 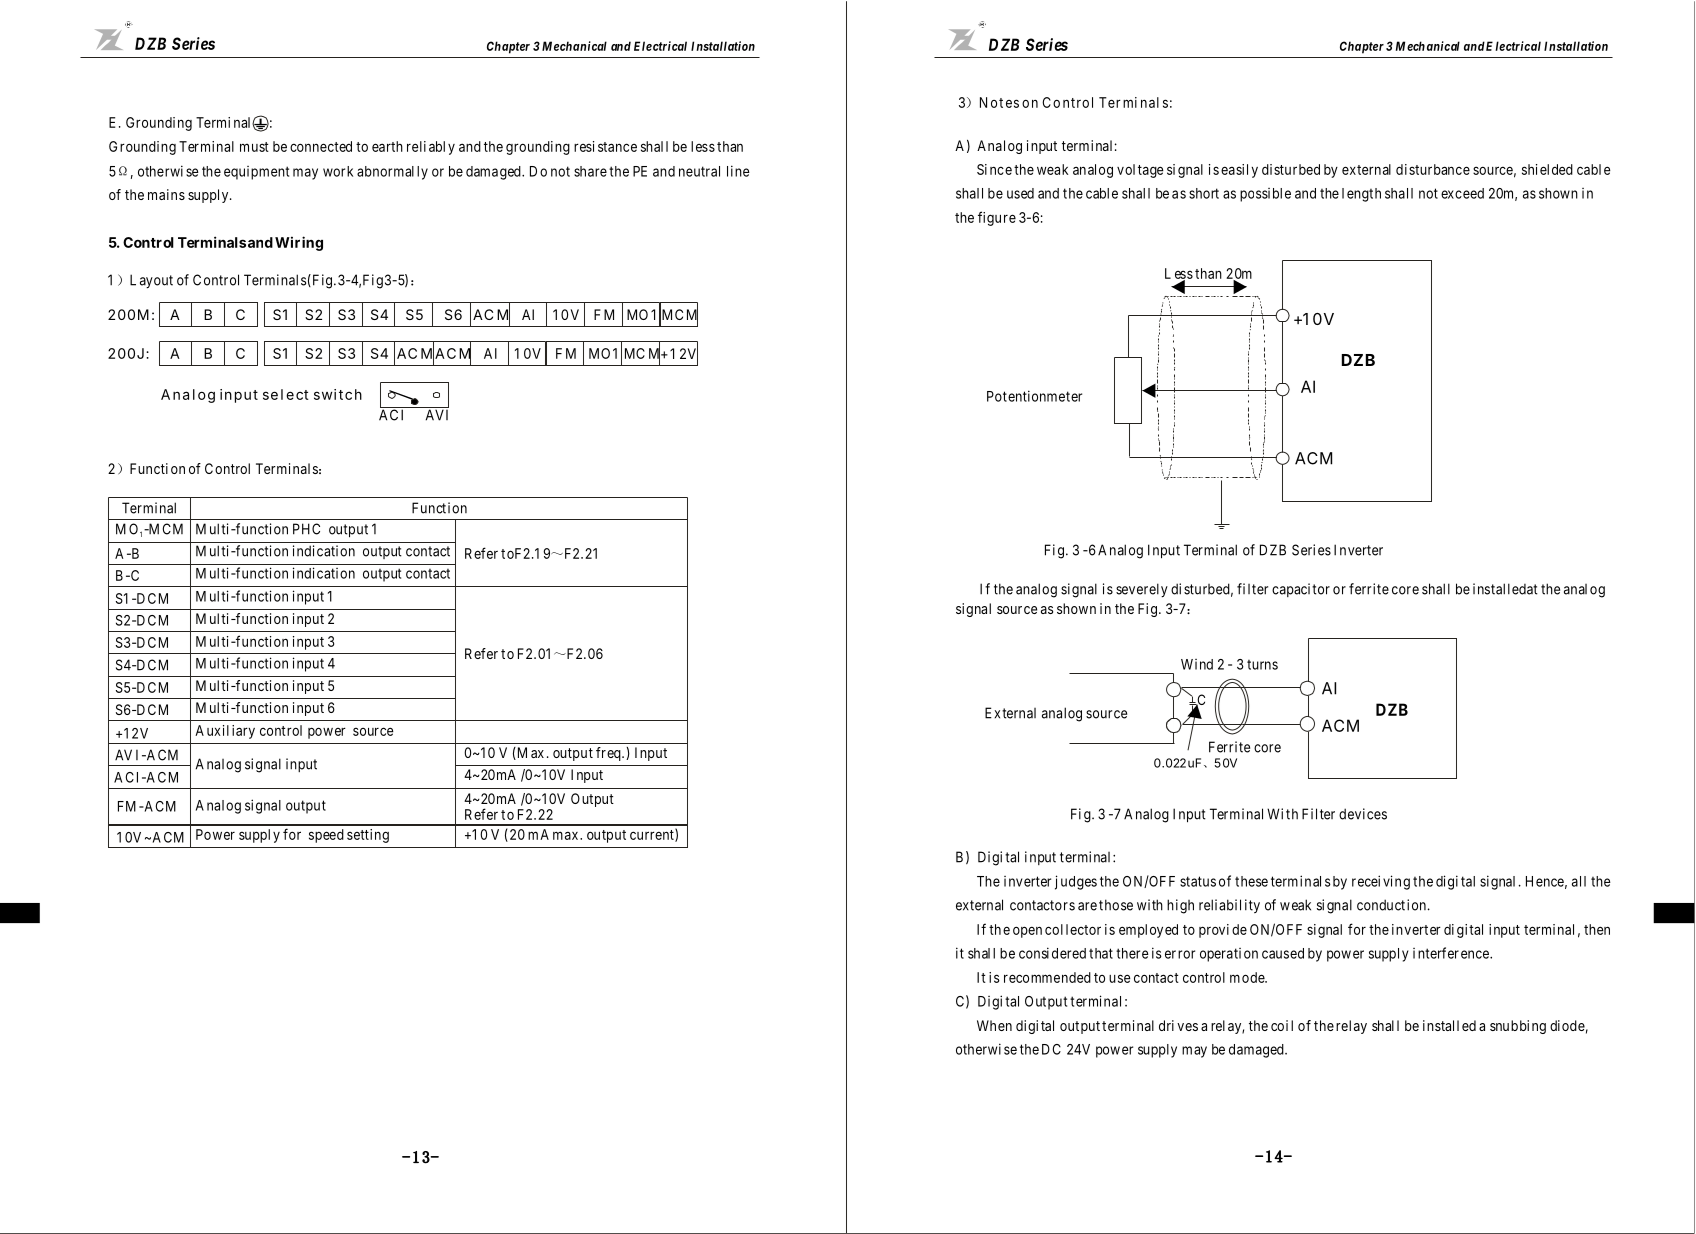 What do you see at coordinates (1361, 195) in the screenshot?
I see `length` at bounding box center [1361, 195].
